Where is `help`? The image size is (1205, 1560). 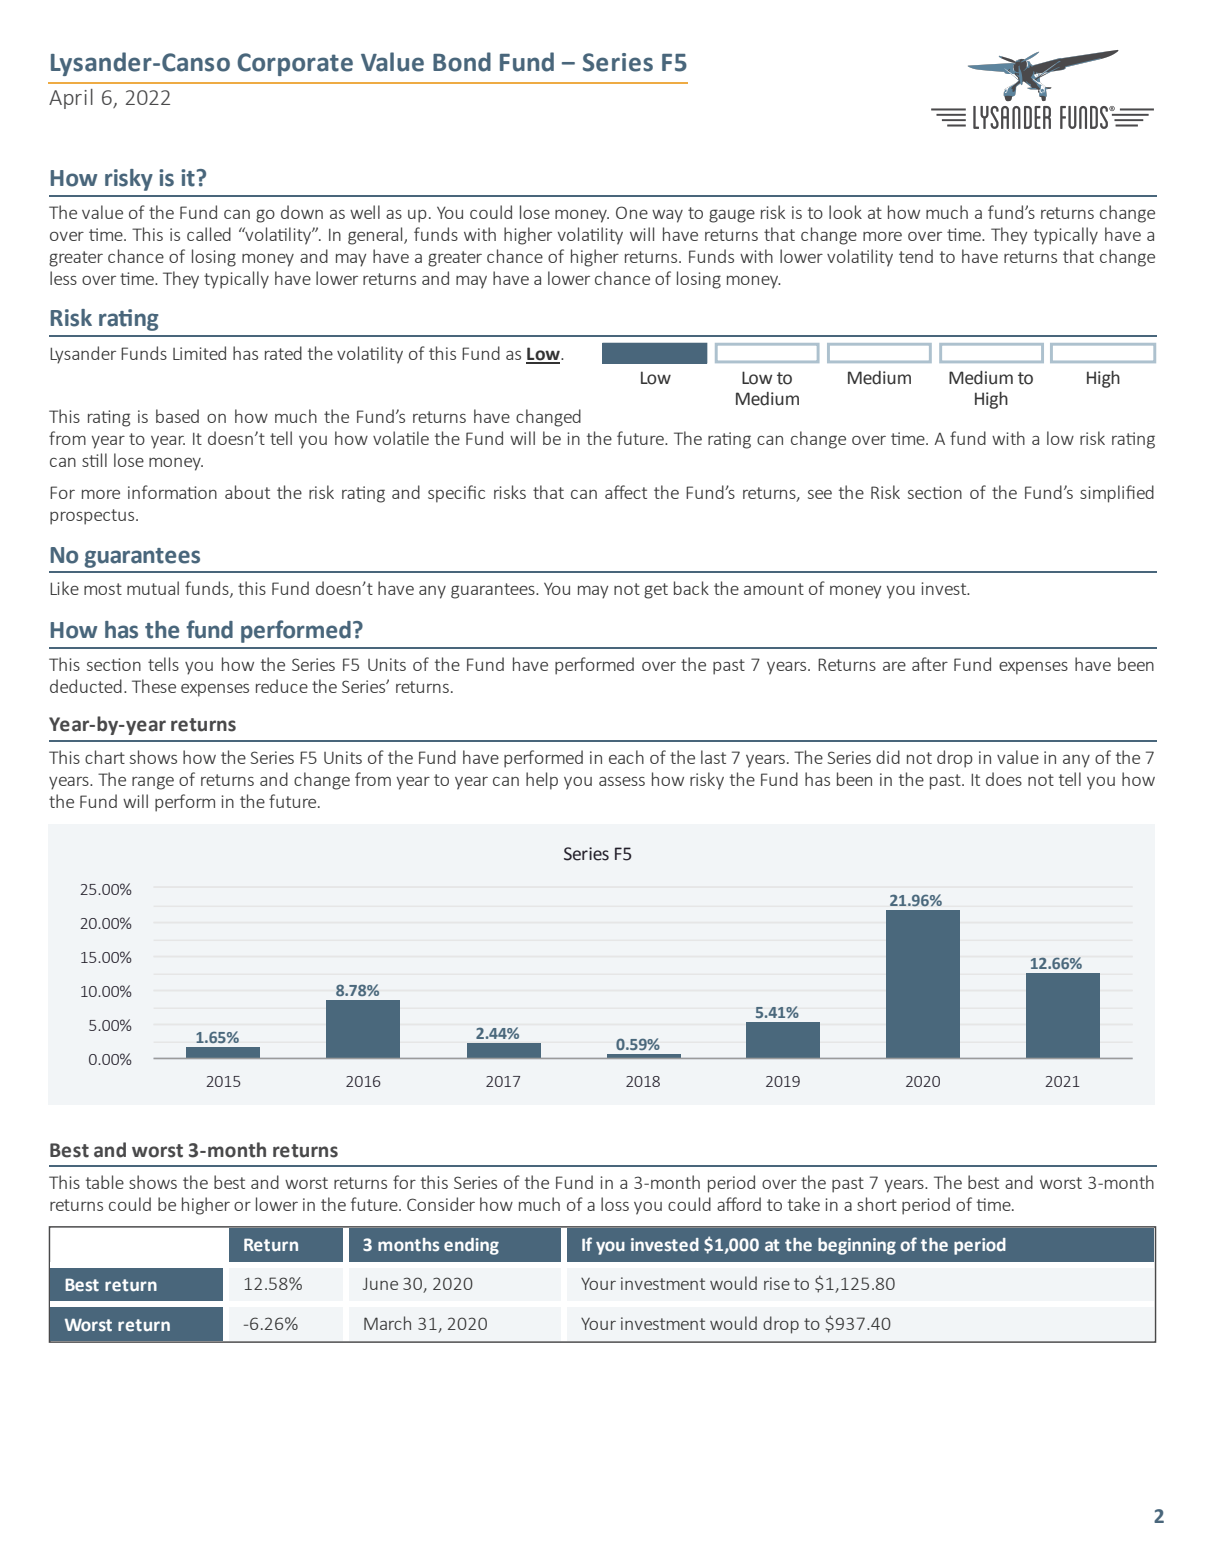
help is located at coordinates (542, 781).
